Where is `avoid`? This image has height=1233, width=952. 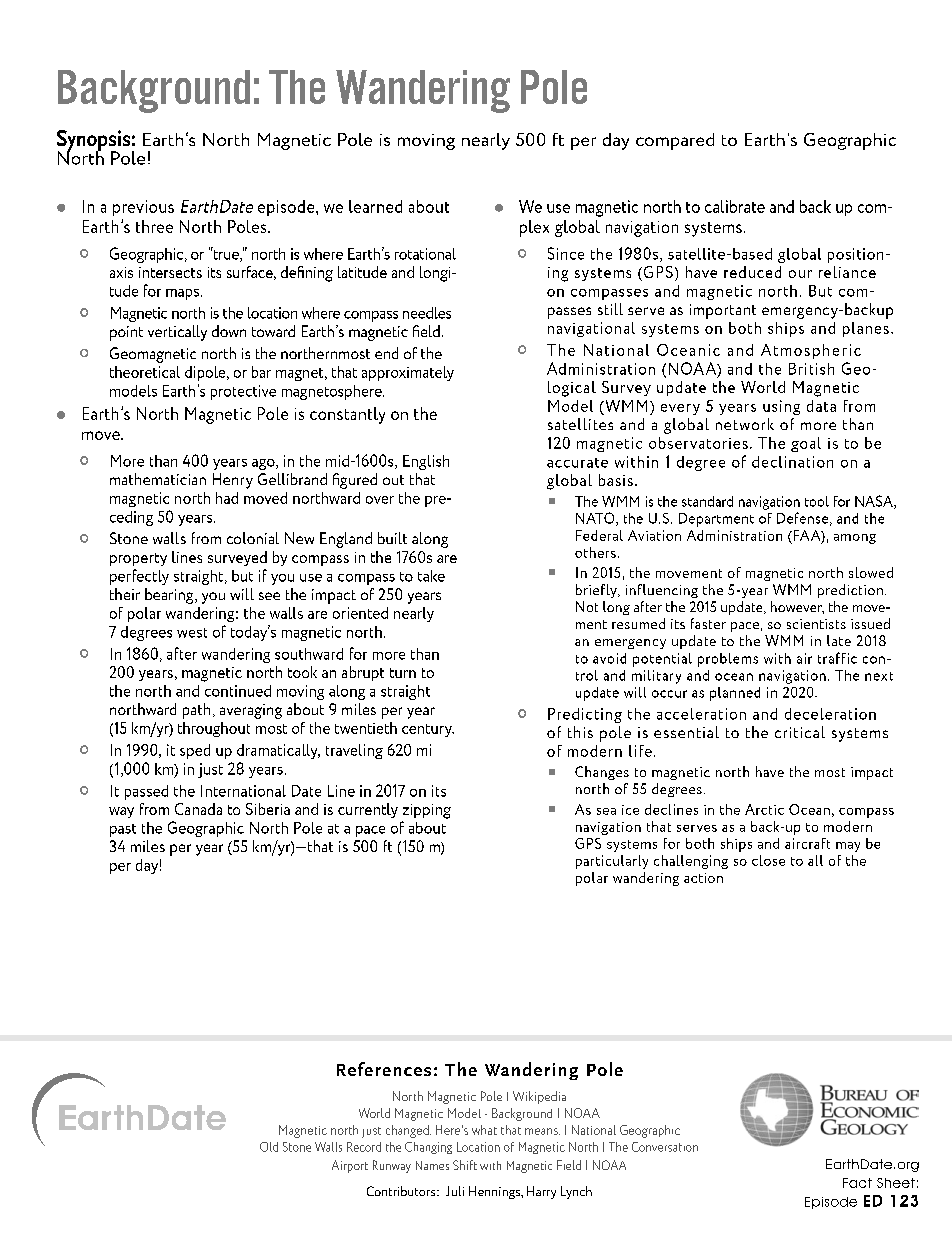
avoid is located at coordinates (609, 658).
